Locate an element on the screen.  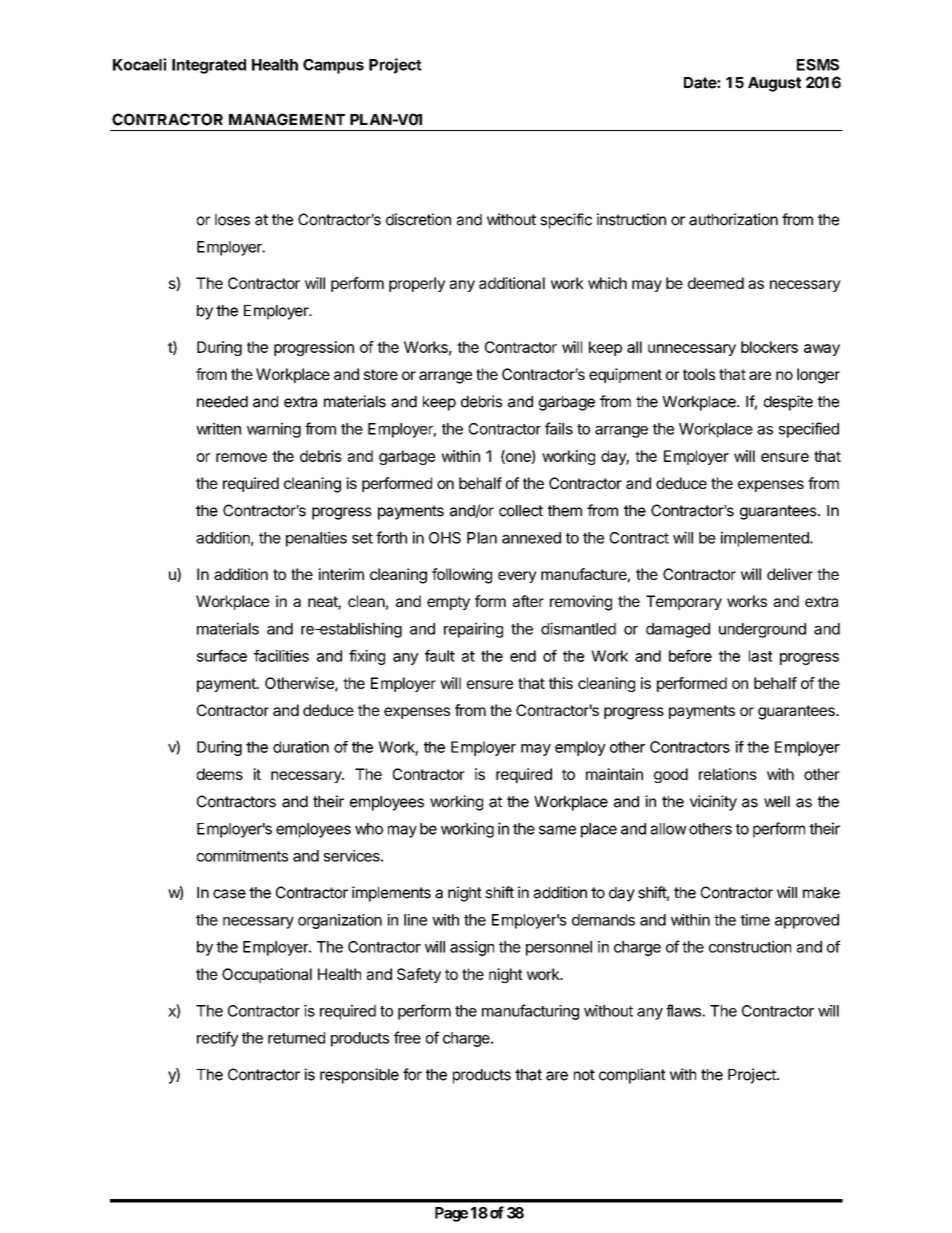
well is located at coordinates (777, 802).
